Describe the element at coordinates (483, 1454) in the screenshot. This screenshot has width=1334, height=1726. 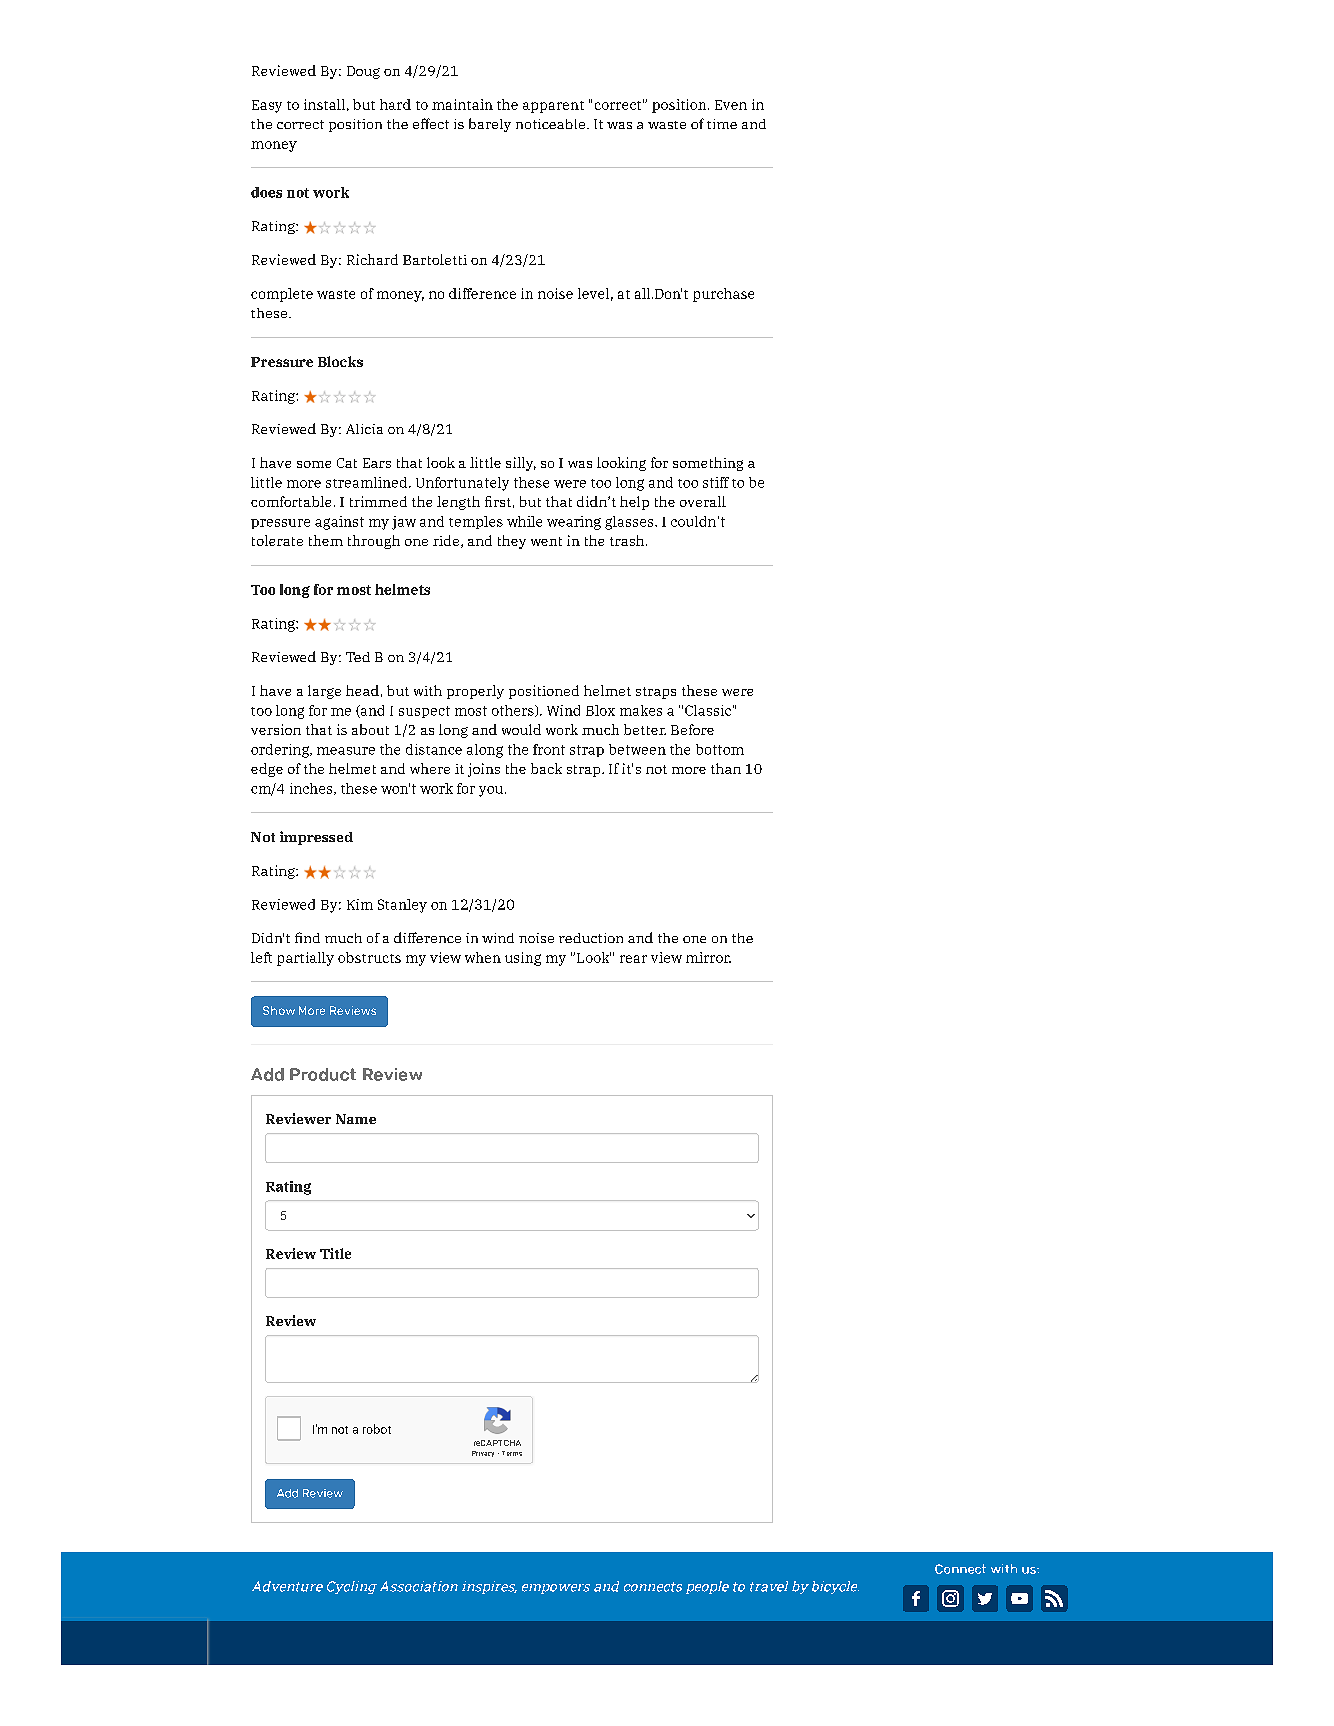
I see `Privacy` at that location.
